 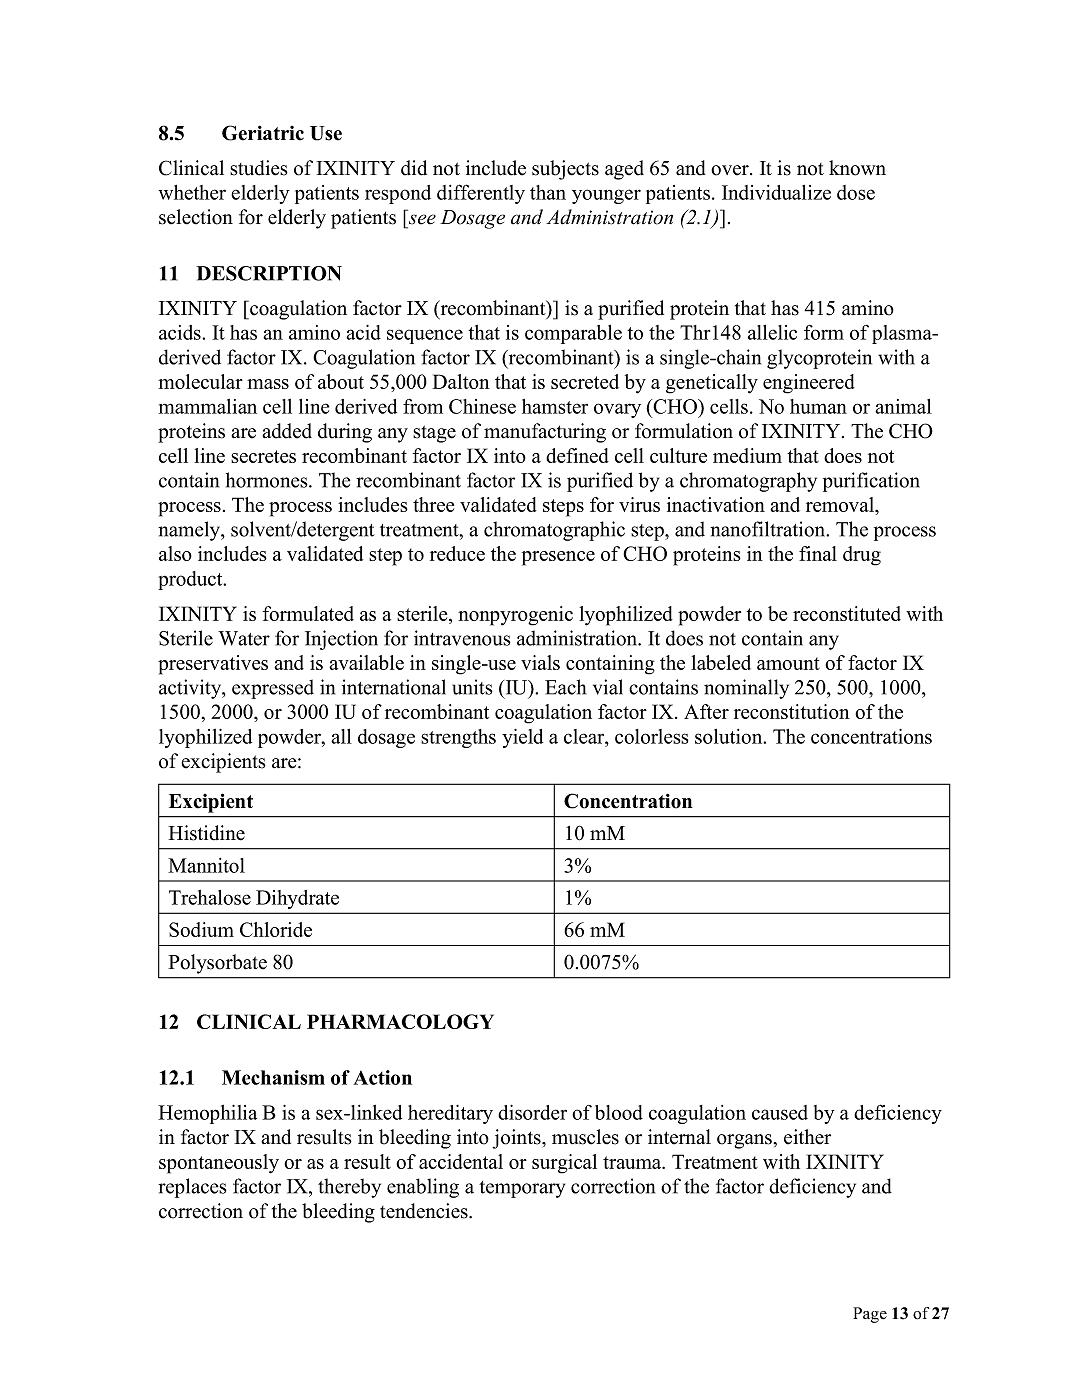 What do you see at coordinates (788, 663) in the image?
I see `amount` at bounding box center [788, 663].
